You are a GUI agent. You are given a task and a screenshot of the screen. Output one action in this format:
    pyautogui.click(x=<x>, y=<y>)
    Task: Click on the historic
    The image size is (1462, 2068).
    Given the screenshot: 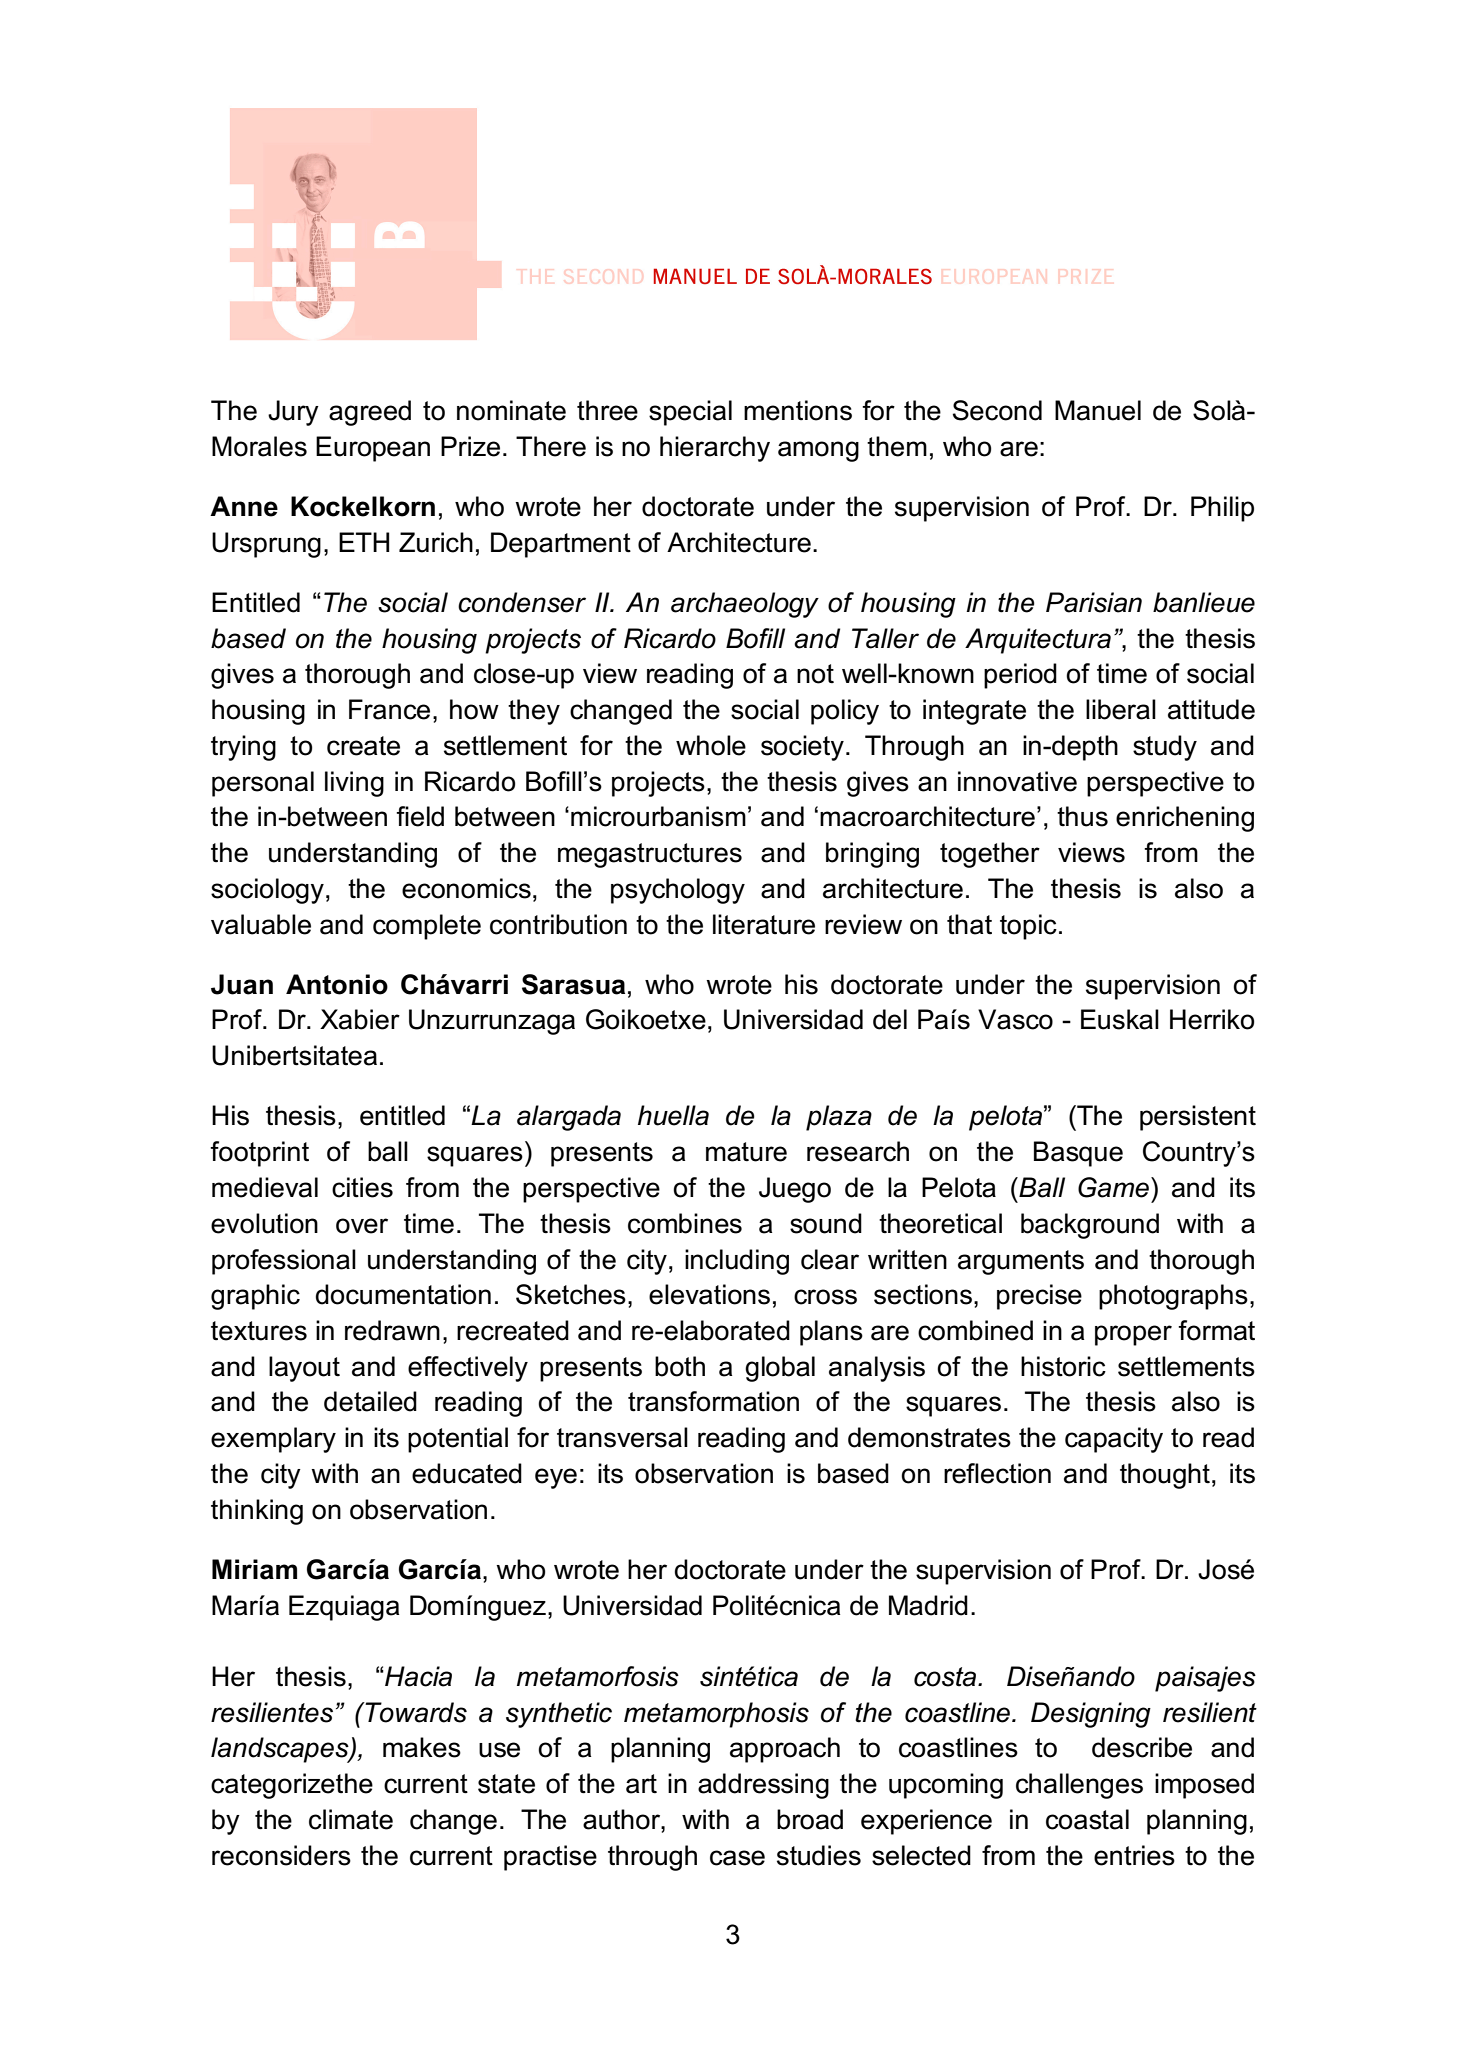 What is the action you would take?
    pyautogui.click(x=1063, y=1366)
